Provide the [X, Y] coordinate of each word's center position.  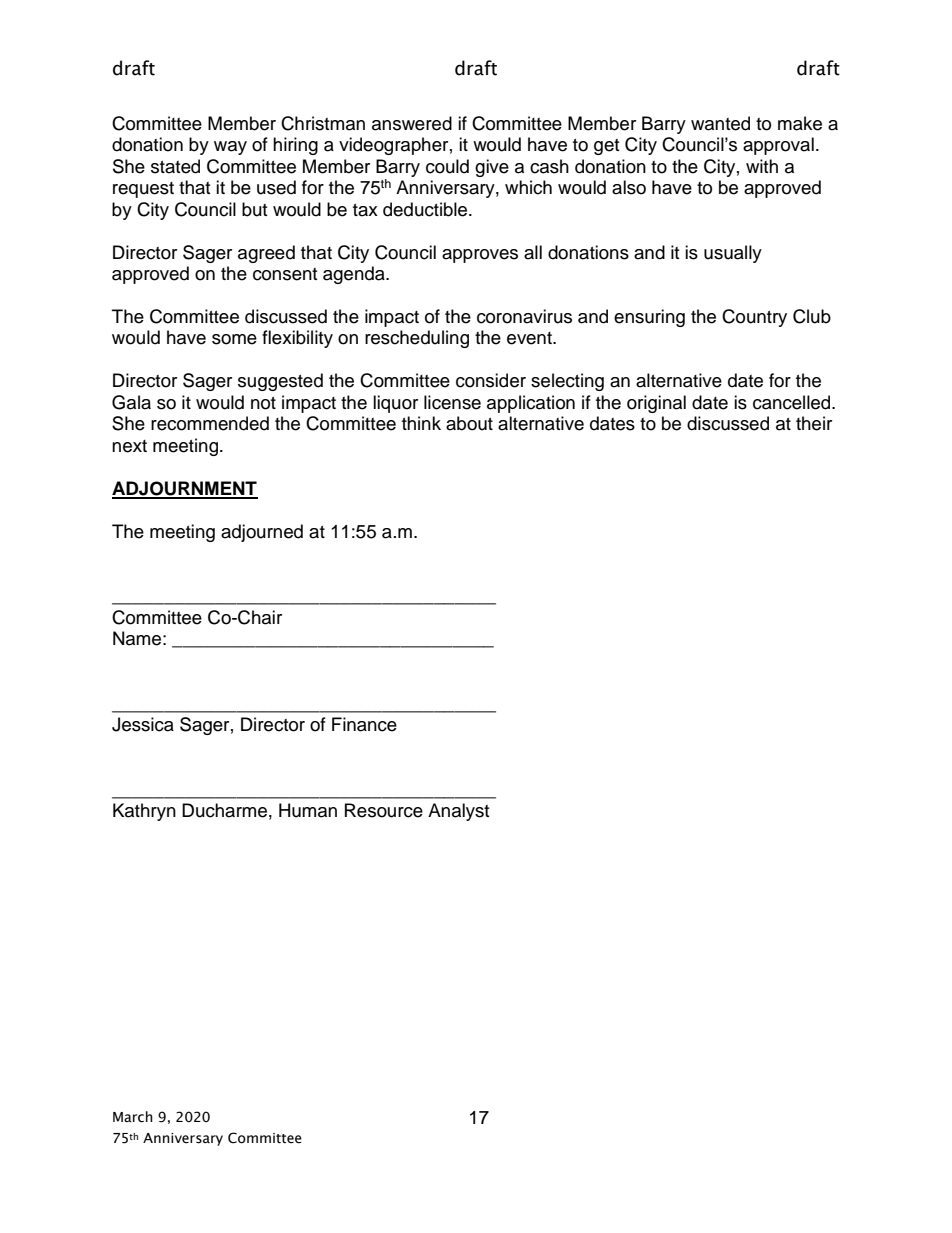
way [230, 148]
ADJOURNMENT [185, 489]
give [492, 168]
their [814, 423]
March [133, 1117]
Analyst [458, 812]
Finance [364, 724]
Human [308, 810]
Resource [384, 810]
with [762, 166]
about [469, 423]
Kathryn [144, 812]
